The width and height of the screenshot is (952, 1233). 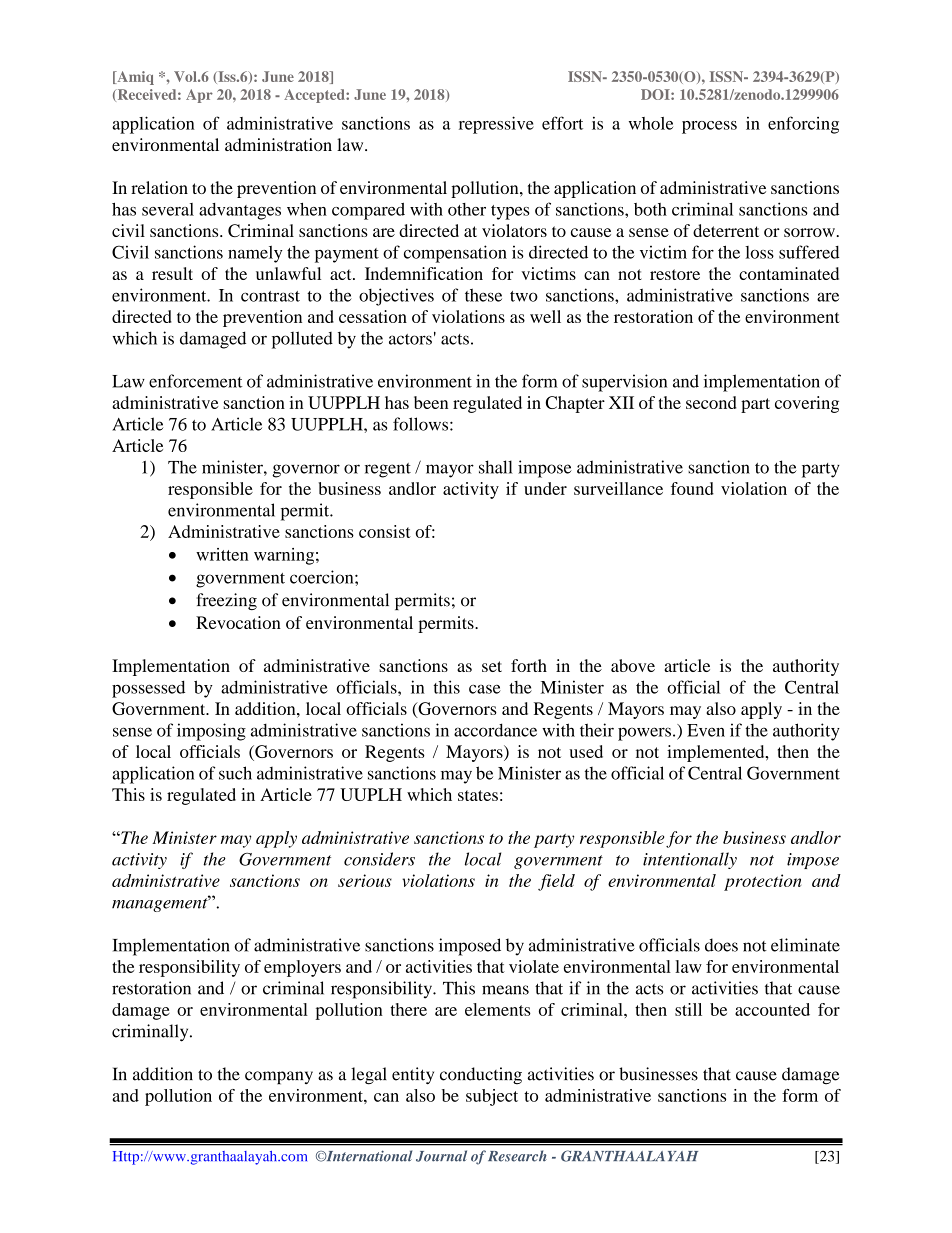 What do you see at coordinates (238, 622) in the screenshot?
I see `Revocation` at bounding box center [238, 622].
